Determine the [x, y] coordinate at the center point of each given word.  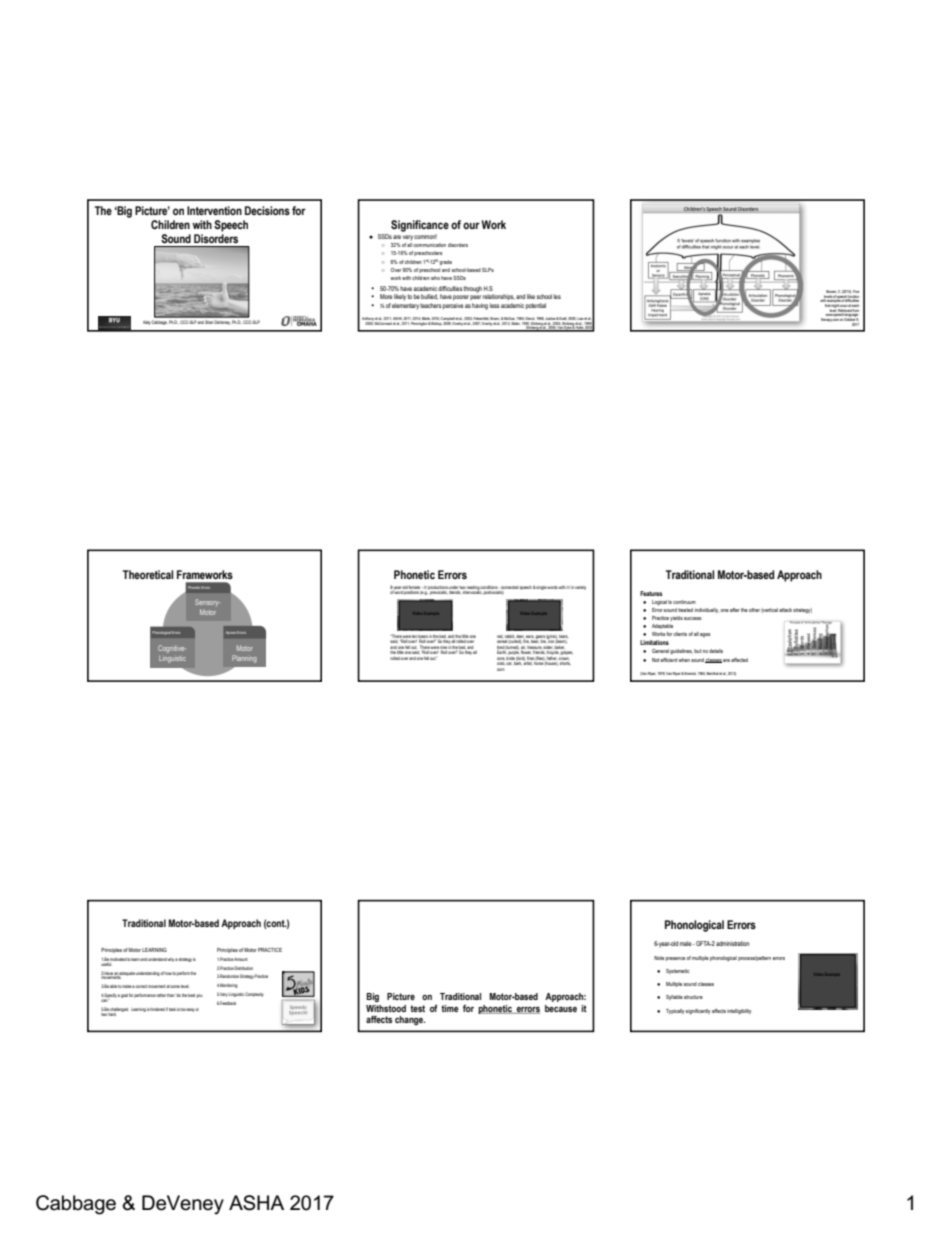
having [480, 306]
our [471, 225]
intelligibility [739, 1012]
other [754, 610]
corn [501, 669]
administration [732, 943]
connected [509, 587]
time [450, 1008]
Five [856, 291]
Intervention [214, 210]
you [199, 996]
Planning [244, 659]
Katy [147, 323]
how [169, 973]
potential [536, 306]
